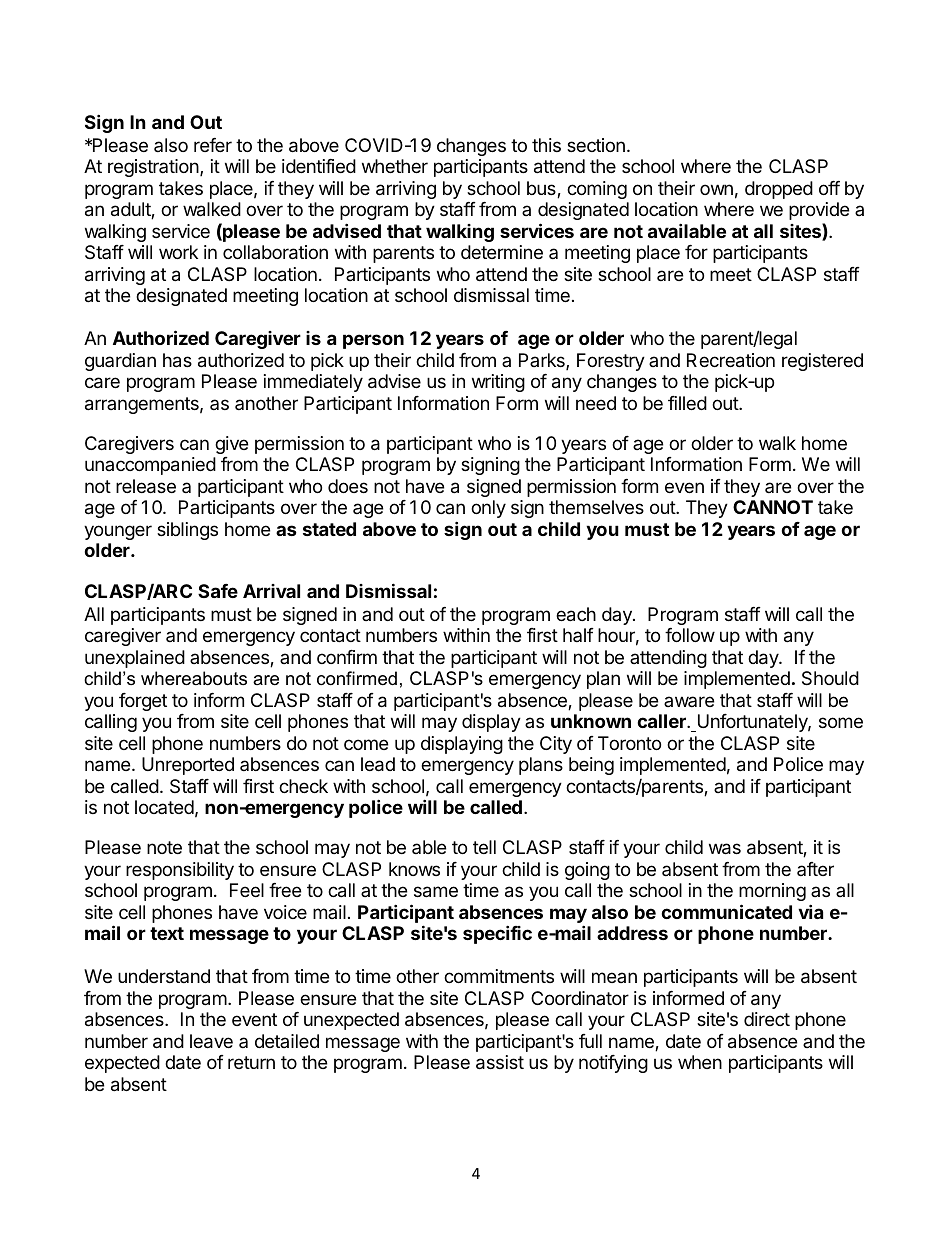 The width and height of the page is (952, 1233). What do you see at coordinates (218, 591) in the page?
I see `Safe` at bounding box center [218, 591].
